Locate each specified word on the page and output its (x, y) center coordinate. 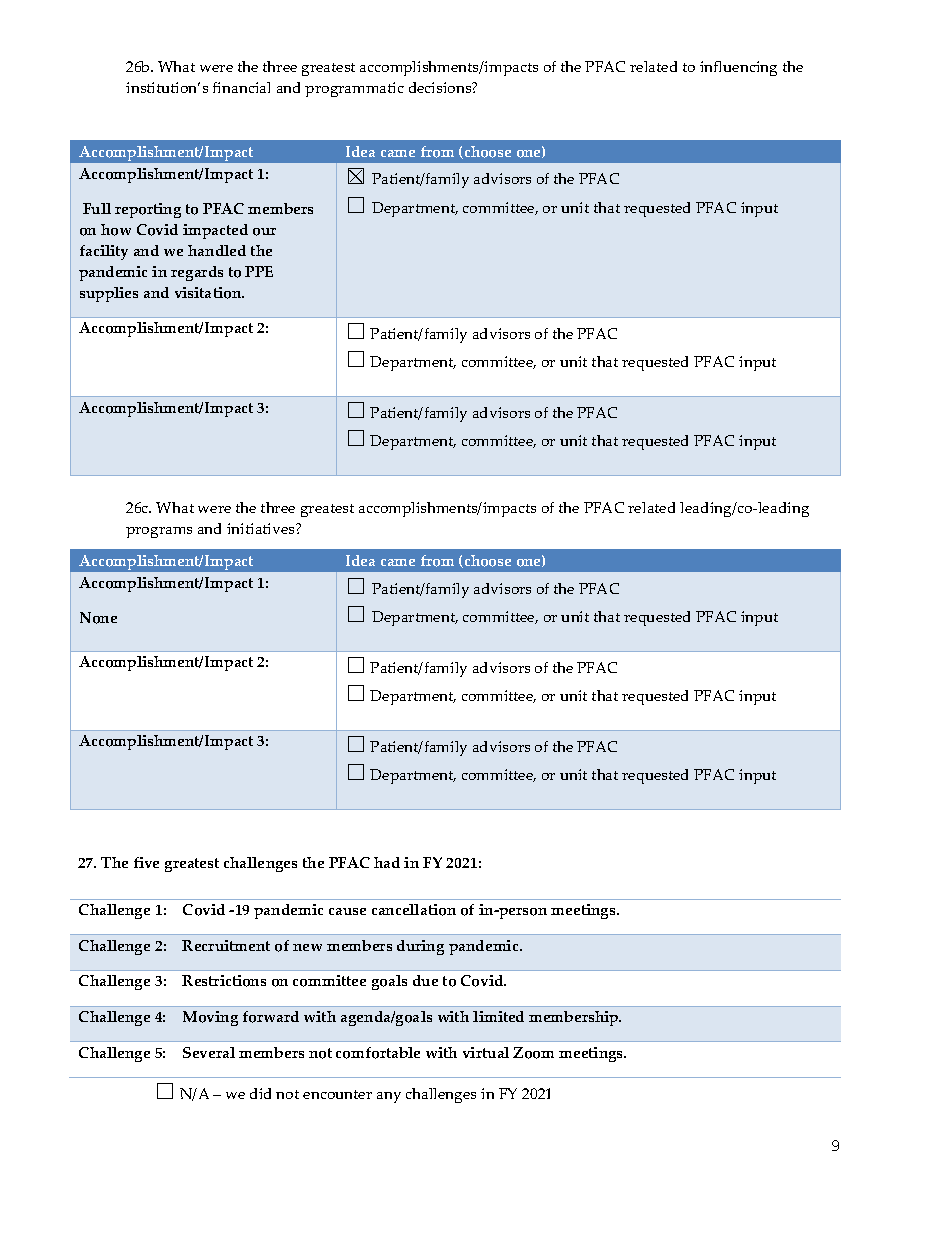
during (420, 947)
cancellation (414, 910)
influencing (738, 68)
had (387, 862)
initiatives (262, 528)
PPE (259, 271)
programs (159, 532)
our (264, 232)
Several (209, 1052)
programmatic (354, 89)
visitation (209, 293)
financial (241, 87)
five (146, 862)
